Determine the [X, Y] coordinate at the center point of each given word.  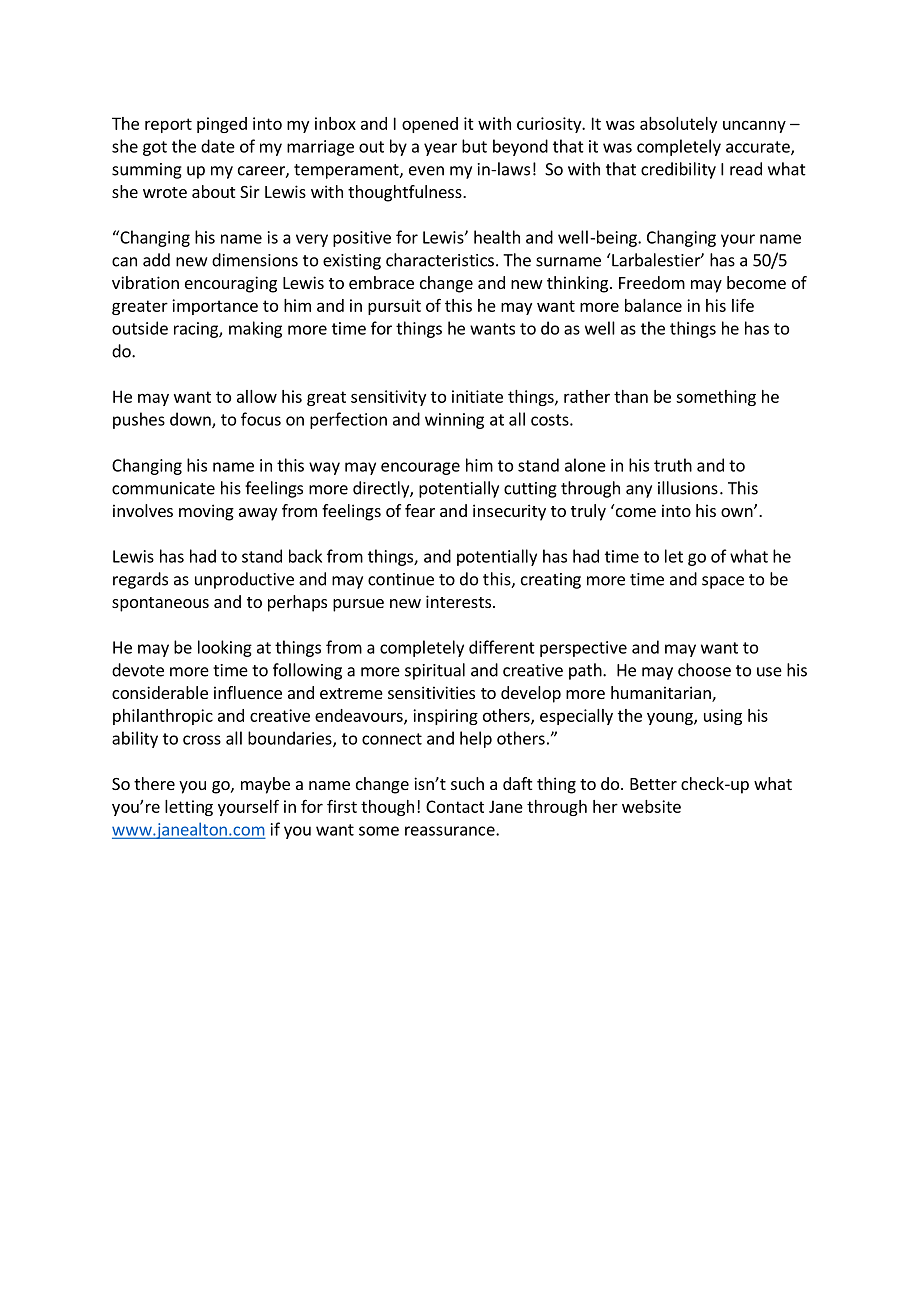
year [440, 149]
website [651, 806]
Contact [455, 806]
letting [189, 808]
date [218, 146]
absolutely [678, 125]
